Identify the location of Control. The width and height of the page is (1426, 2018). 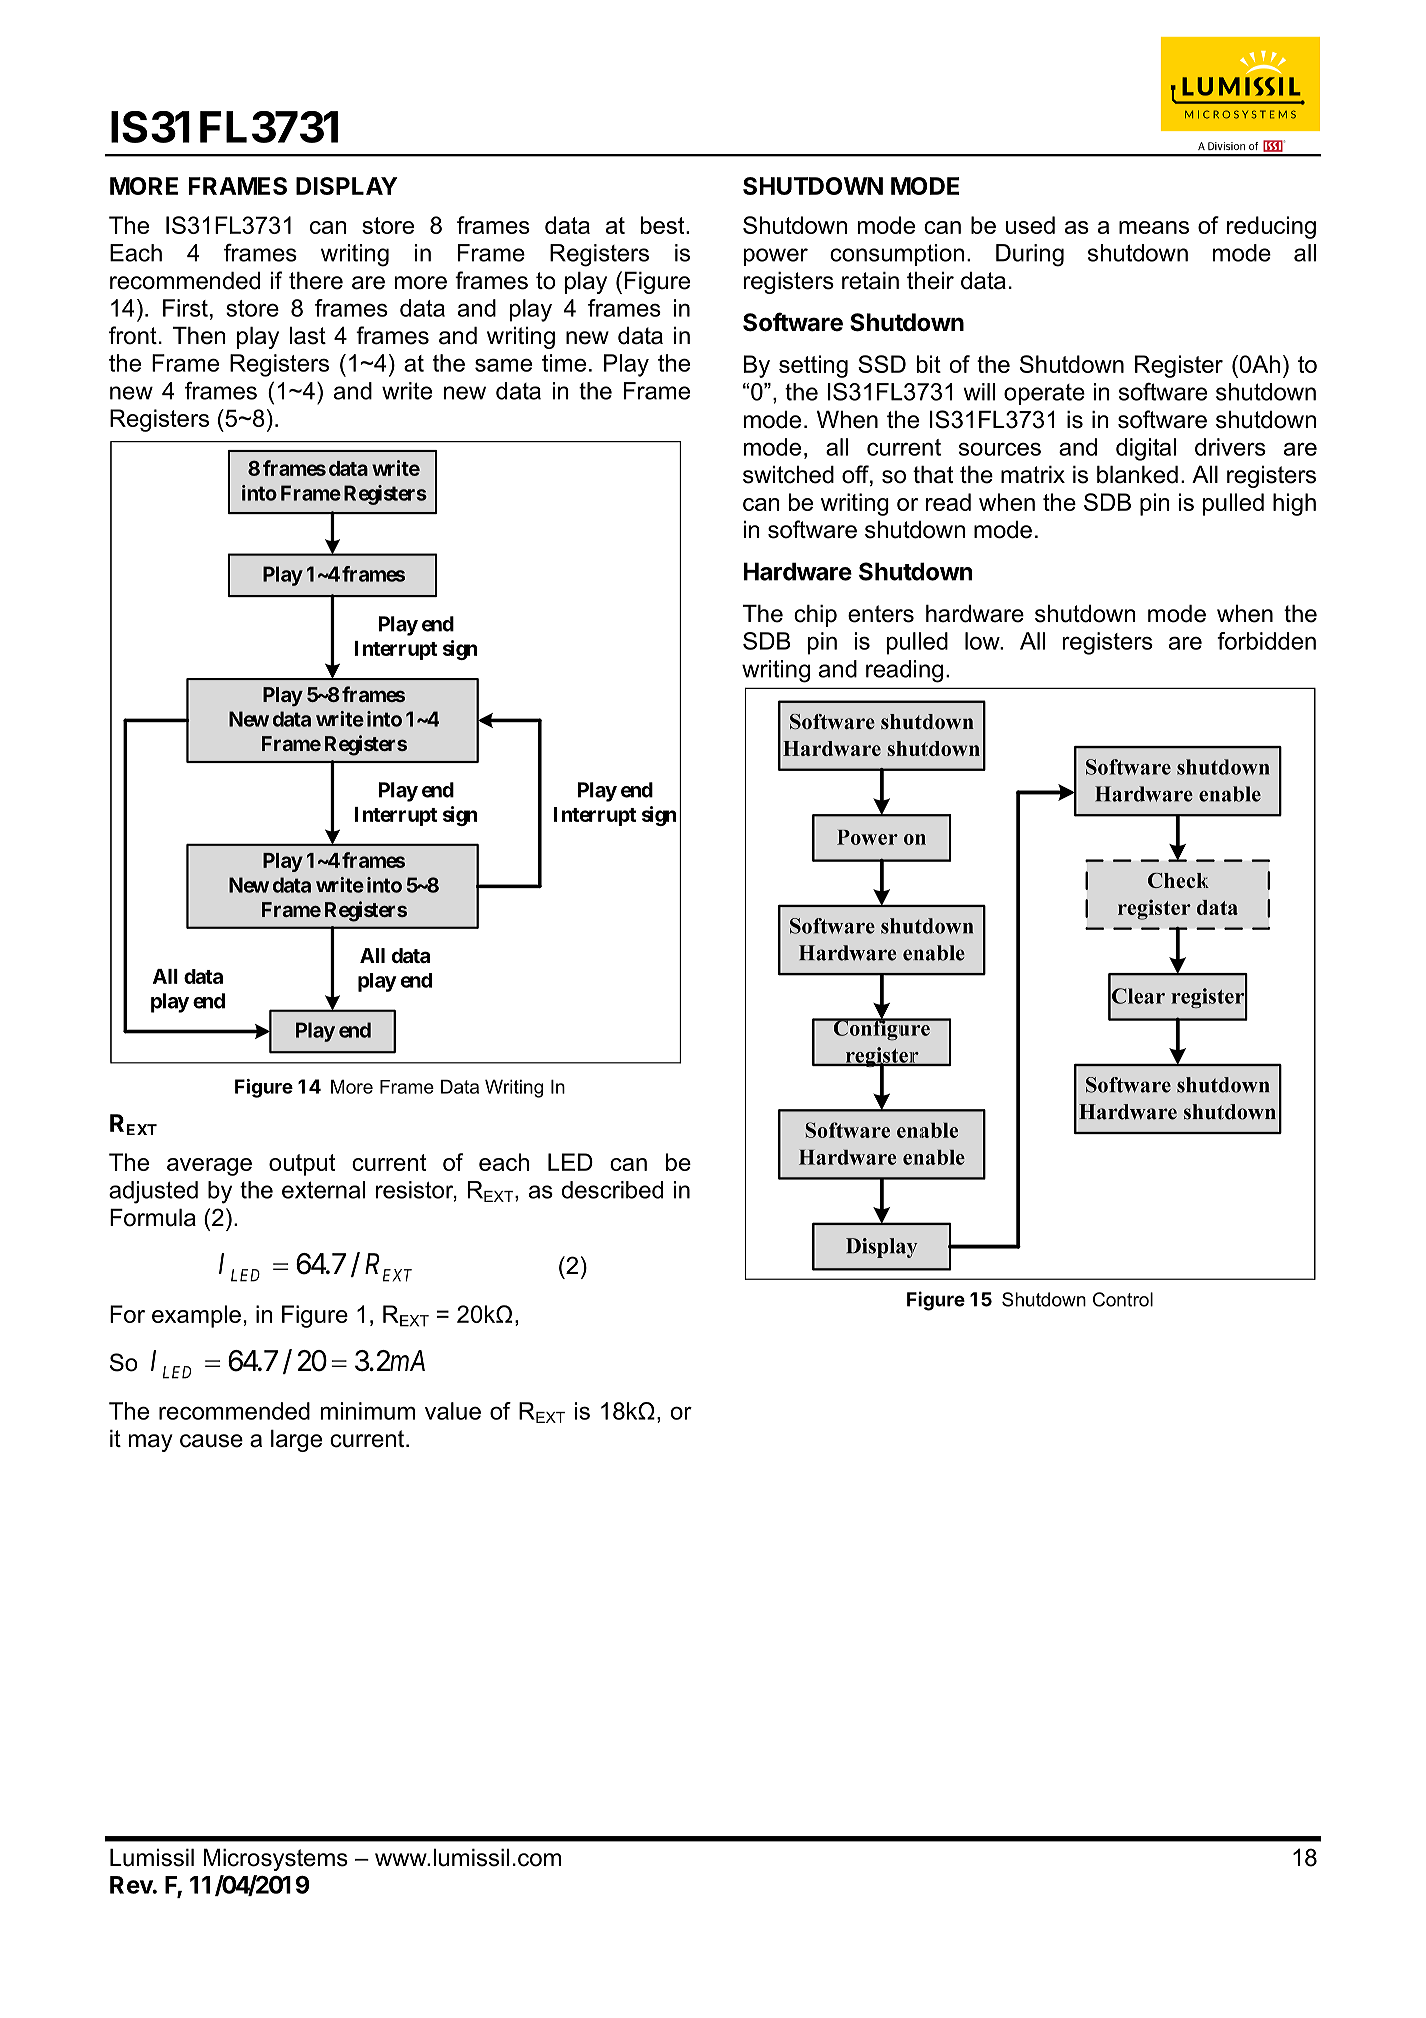
(1123, 1299).
